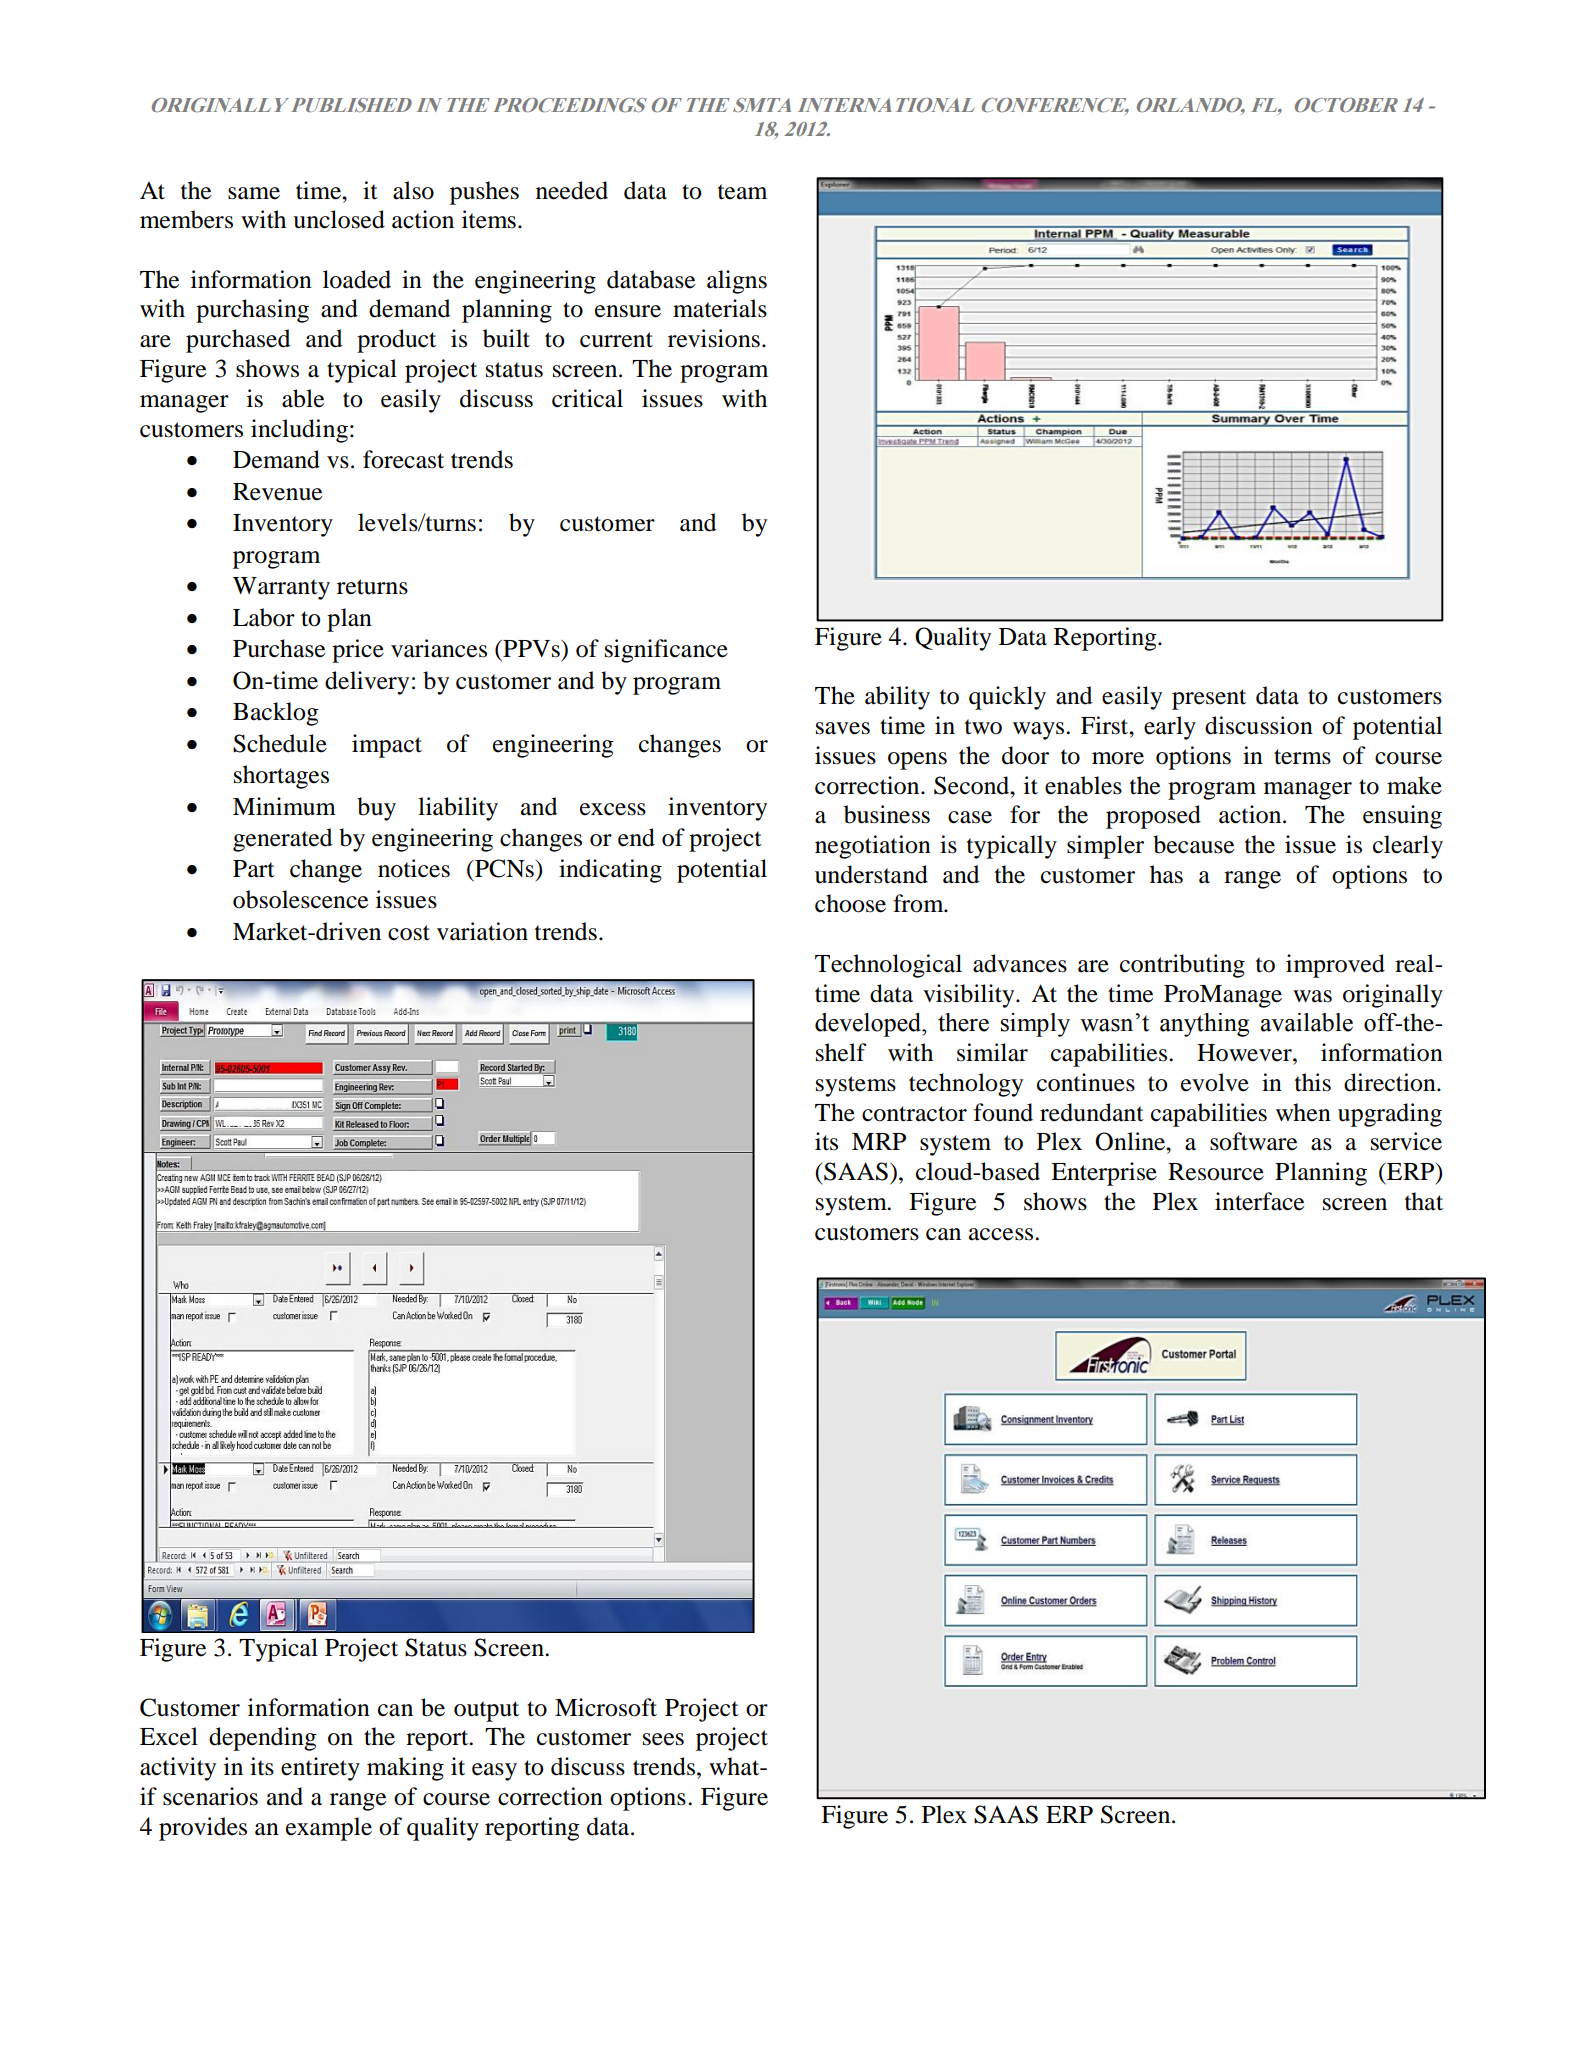 The height and width of the screenshot is (2048, 1583). What do you see at coordinates (737, 282) in the screenshot?
I see `aligns` at bounding box center [737, 282].
